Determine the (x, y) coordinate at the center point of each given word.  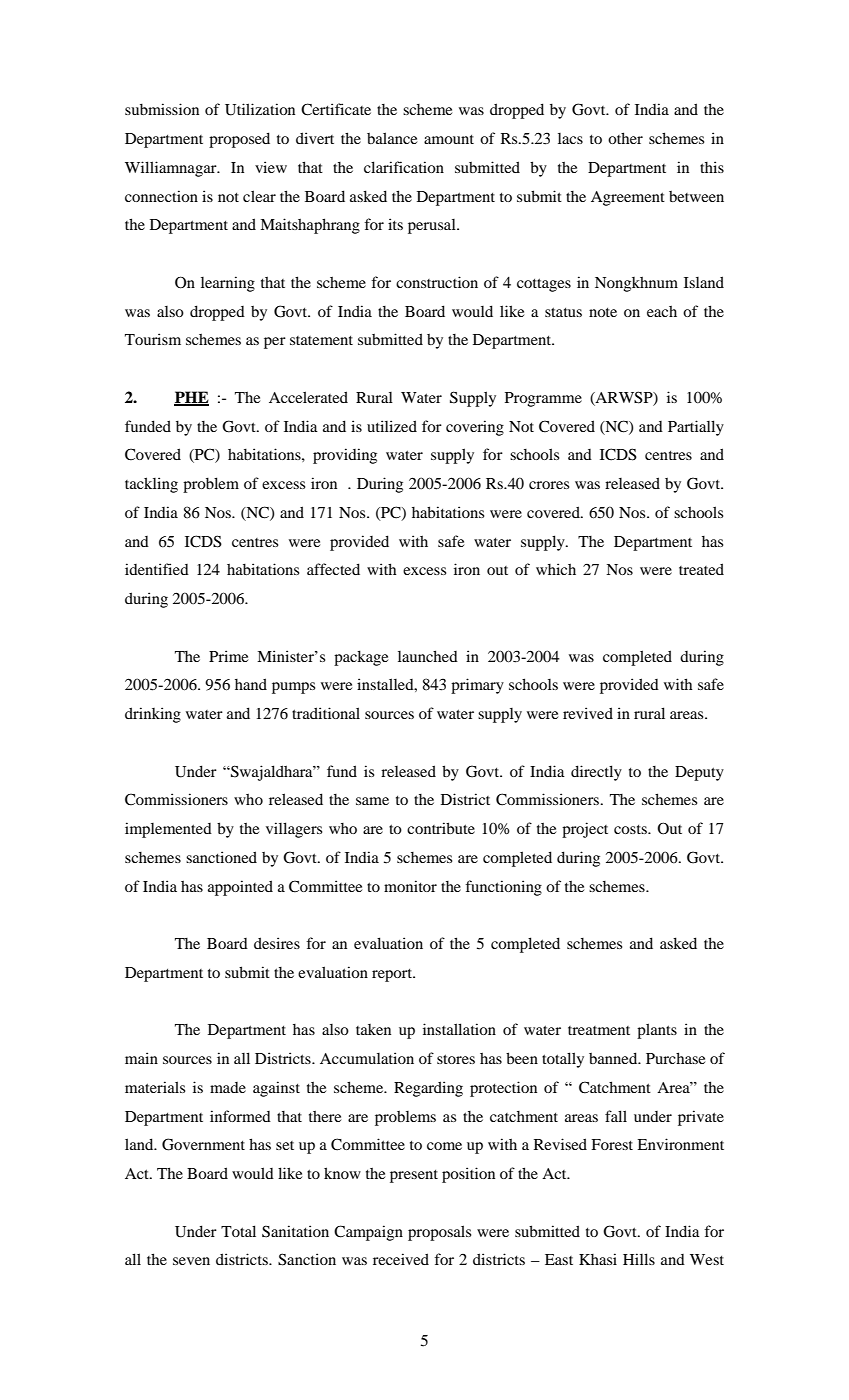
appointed (240, 888)
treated (701, 569)
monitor (410, 886)
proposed (239, 140)
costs (631, 829)
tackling (151, 485)
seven (191, 1261)
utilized (392, 426)
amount (449, 139)
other (625, 138)
